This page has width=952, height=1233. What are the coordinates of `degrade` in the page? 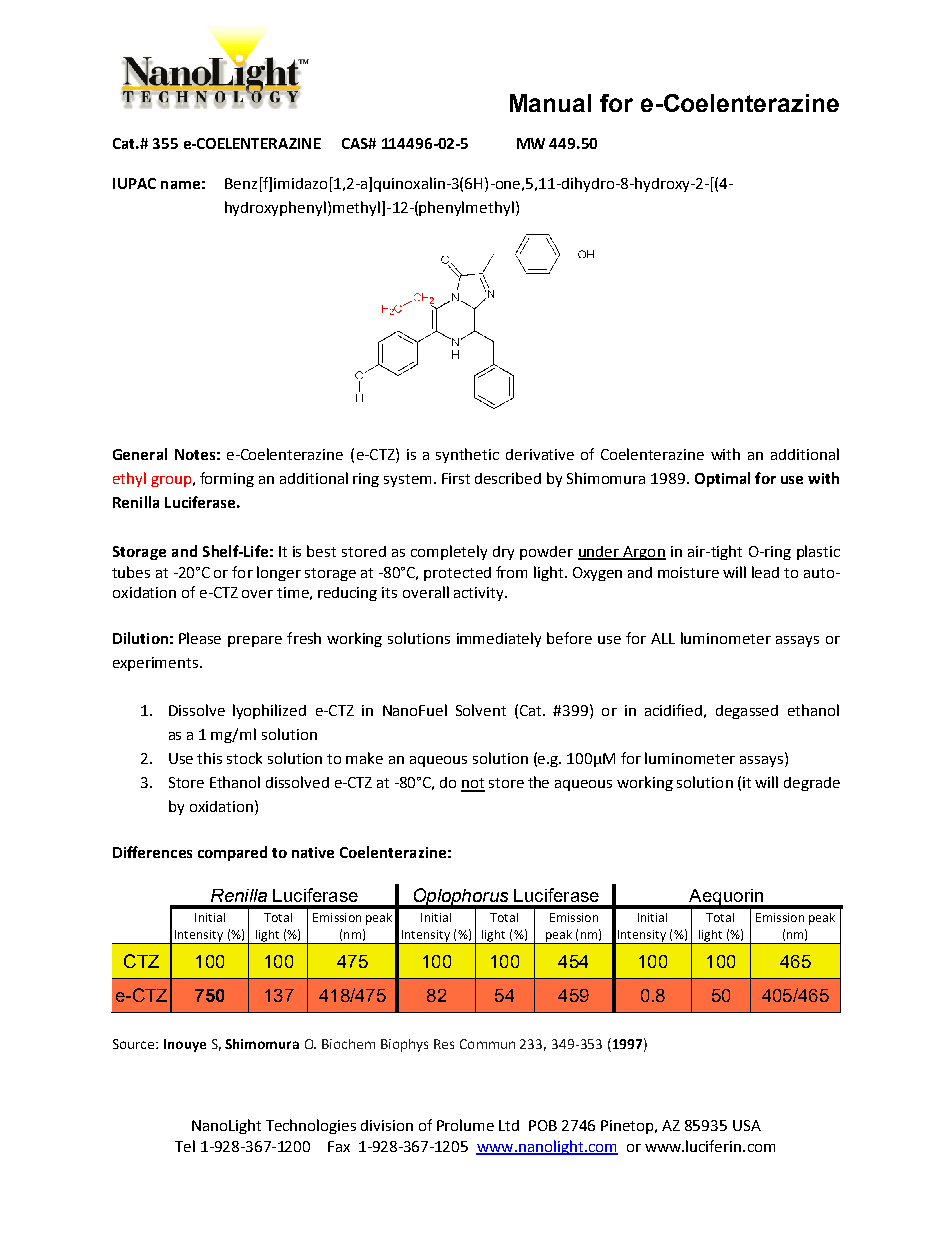 It's located at (812, 784).
